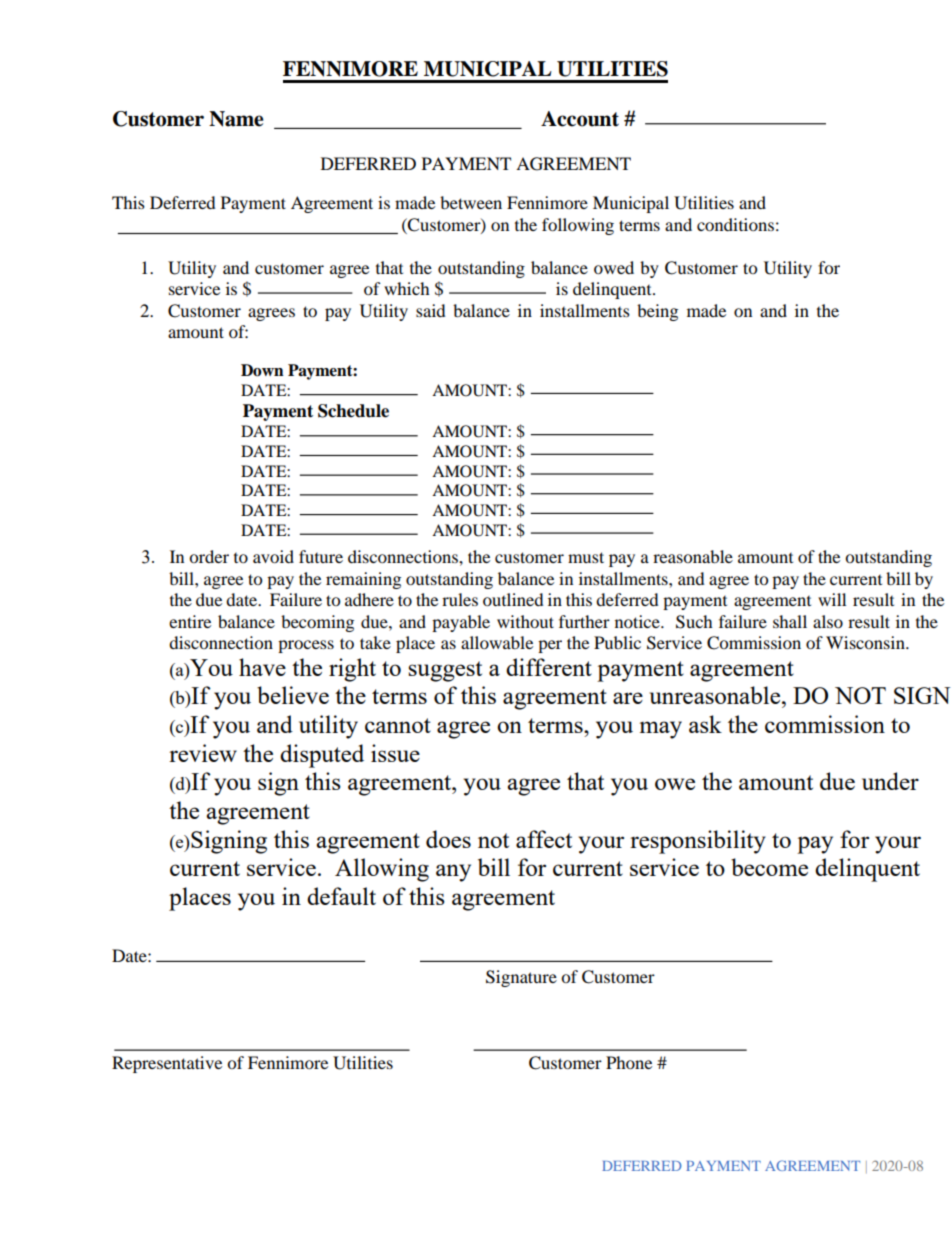 The width and height of the page is (952, 1233). Describe the element at coordinates (629, 1062) in the page. I see `Phone` at that location.
